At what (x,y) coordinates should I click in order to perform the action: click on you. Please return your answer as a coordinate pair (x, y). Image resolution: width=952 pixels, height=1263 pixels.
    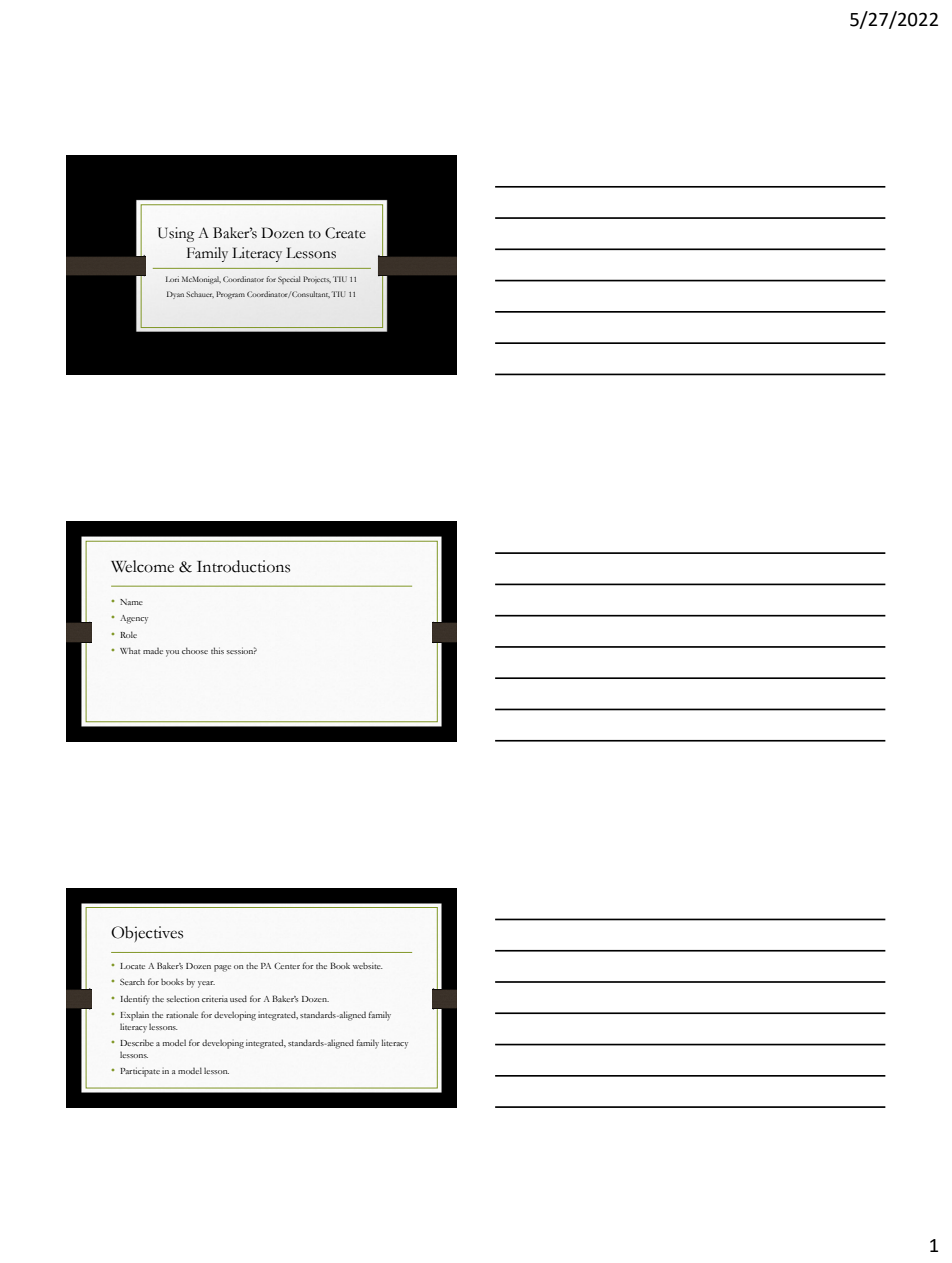
    Looking at the image, I should click on (172, 653).
